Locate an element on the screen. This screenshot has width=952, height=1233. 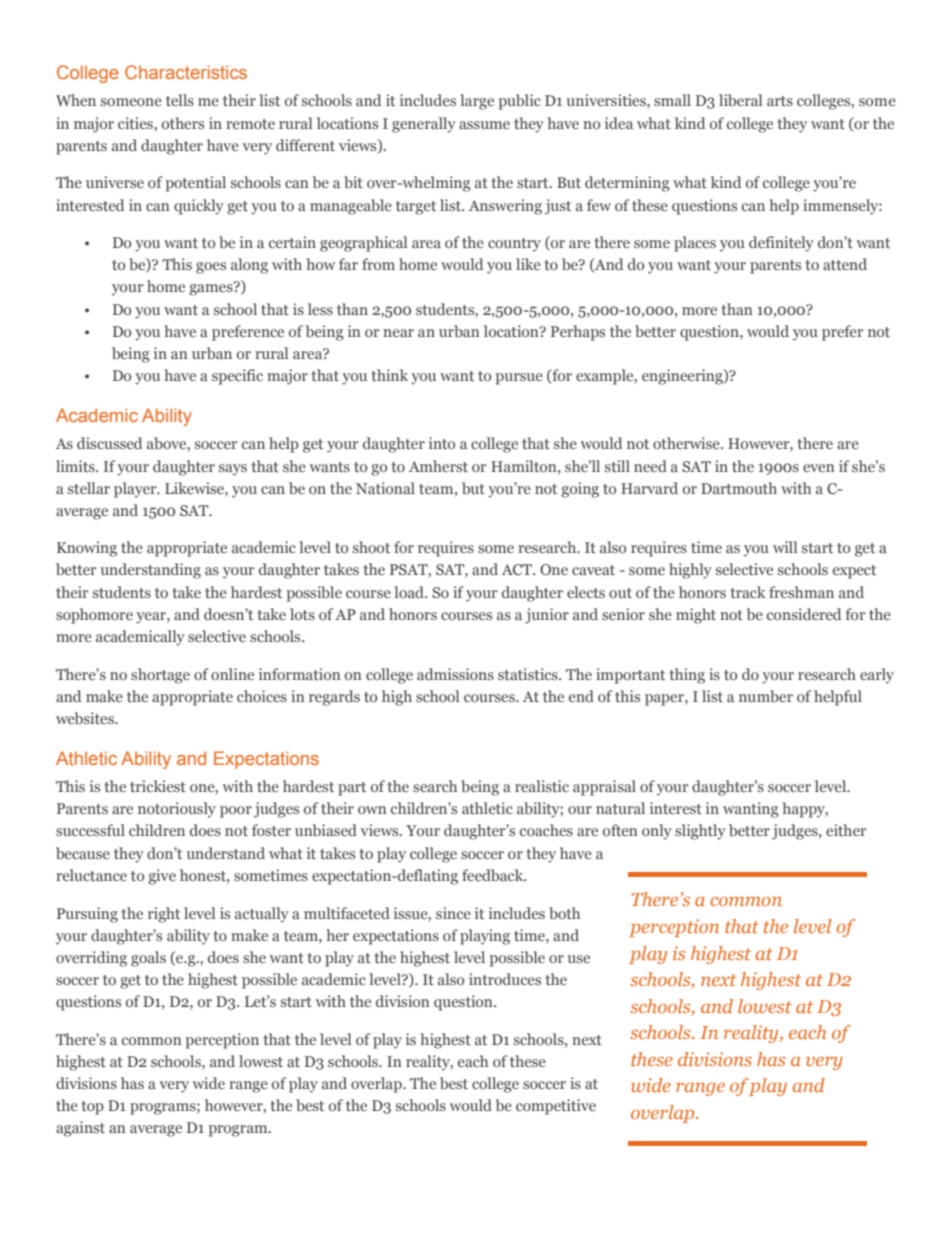
load is located at coordinates (410, 592).
